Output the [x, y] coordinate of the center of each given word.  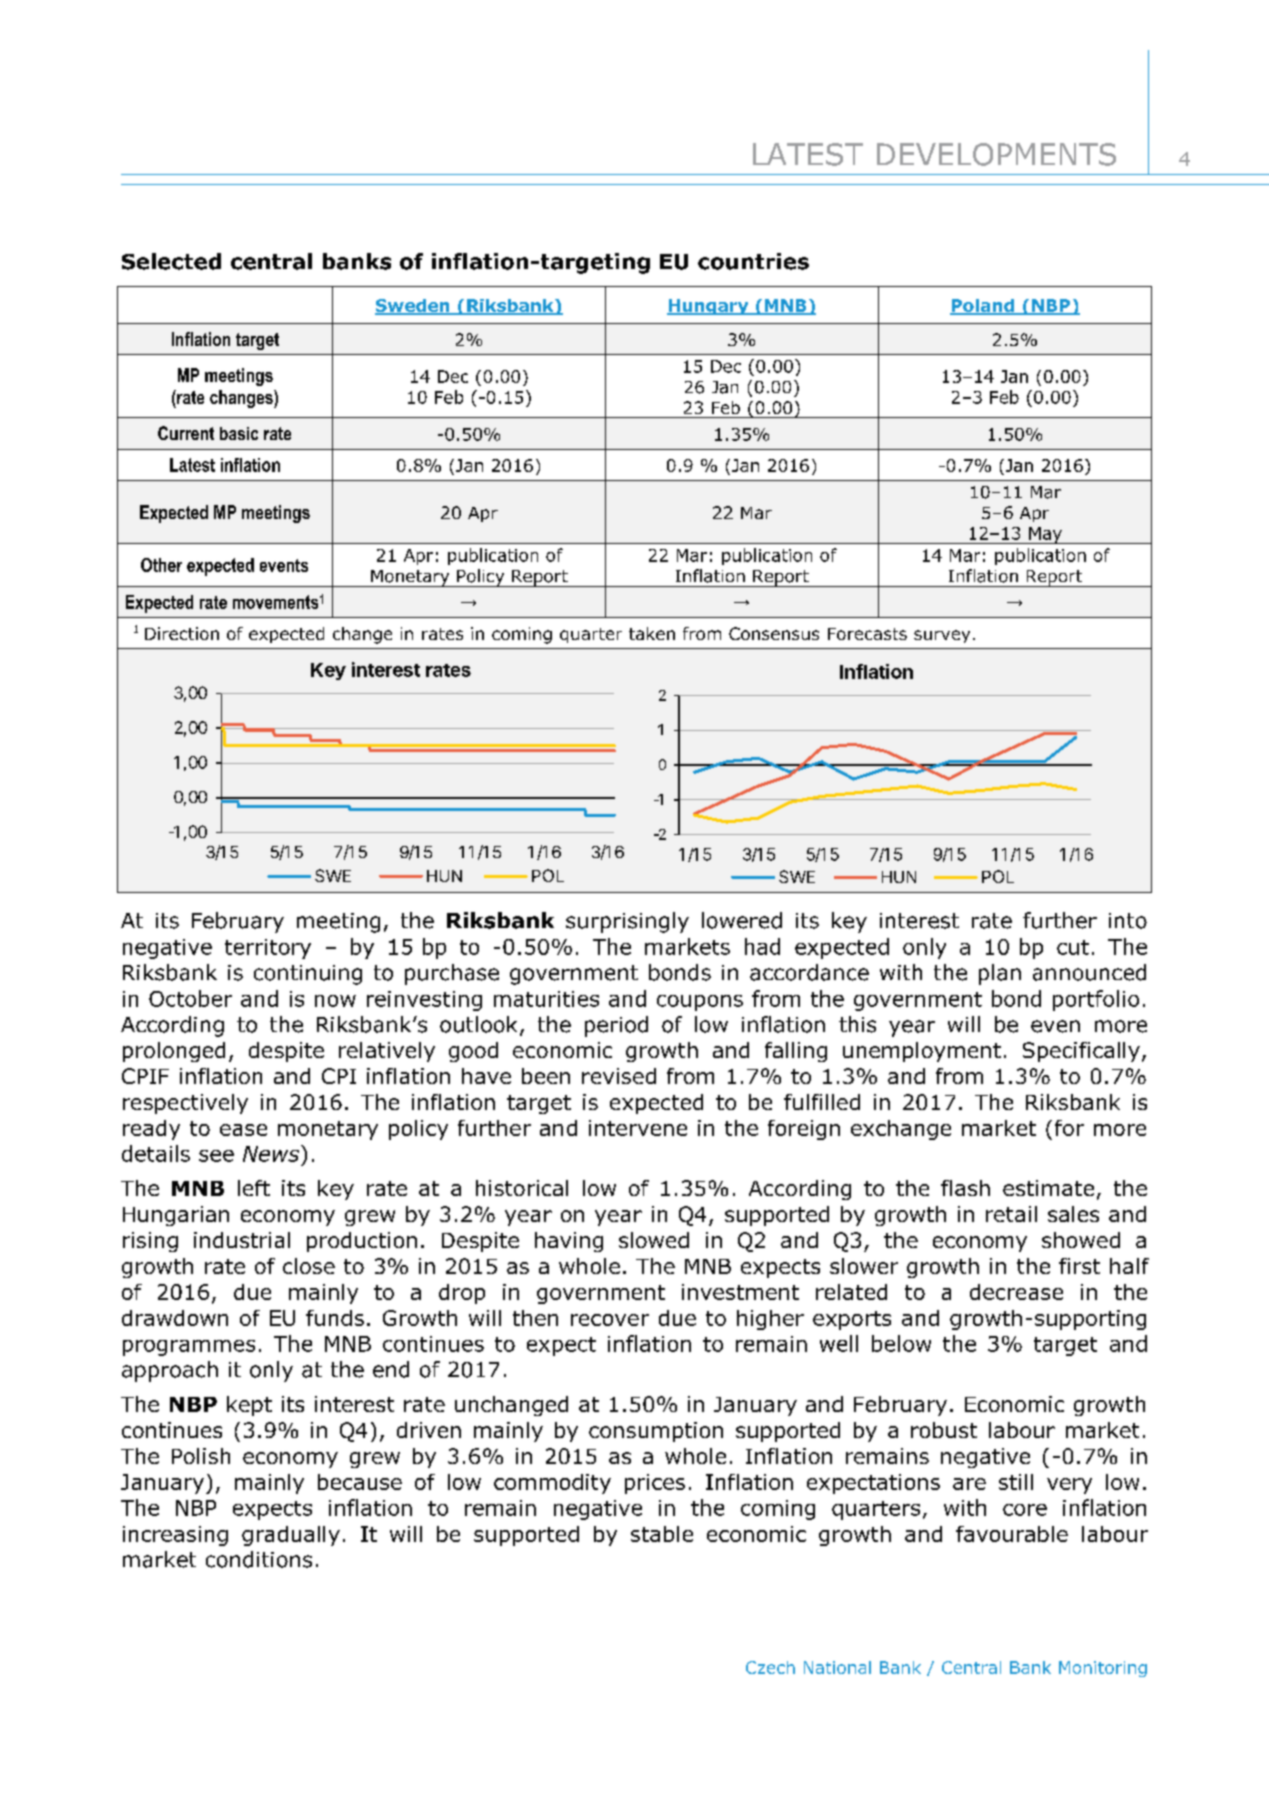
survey [942, 636]
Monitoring [1103, 1669]
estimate [1048, 1188]
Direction [182, 633]
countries [753, 261]
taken [652, 633]
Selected [171, 261]
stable [662, 1534]
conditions [259, 1559]
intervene [638, 1128]
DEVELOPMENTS [996, 154]
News [271, 1154]
